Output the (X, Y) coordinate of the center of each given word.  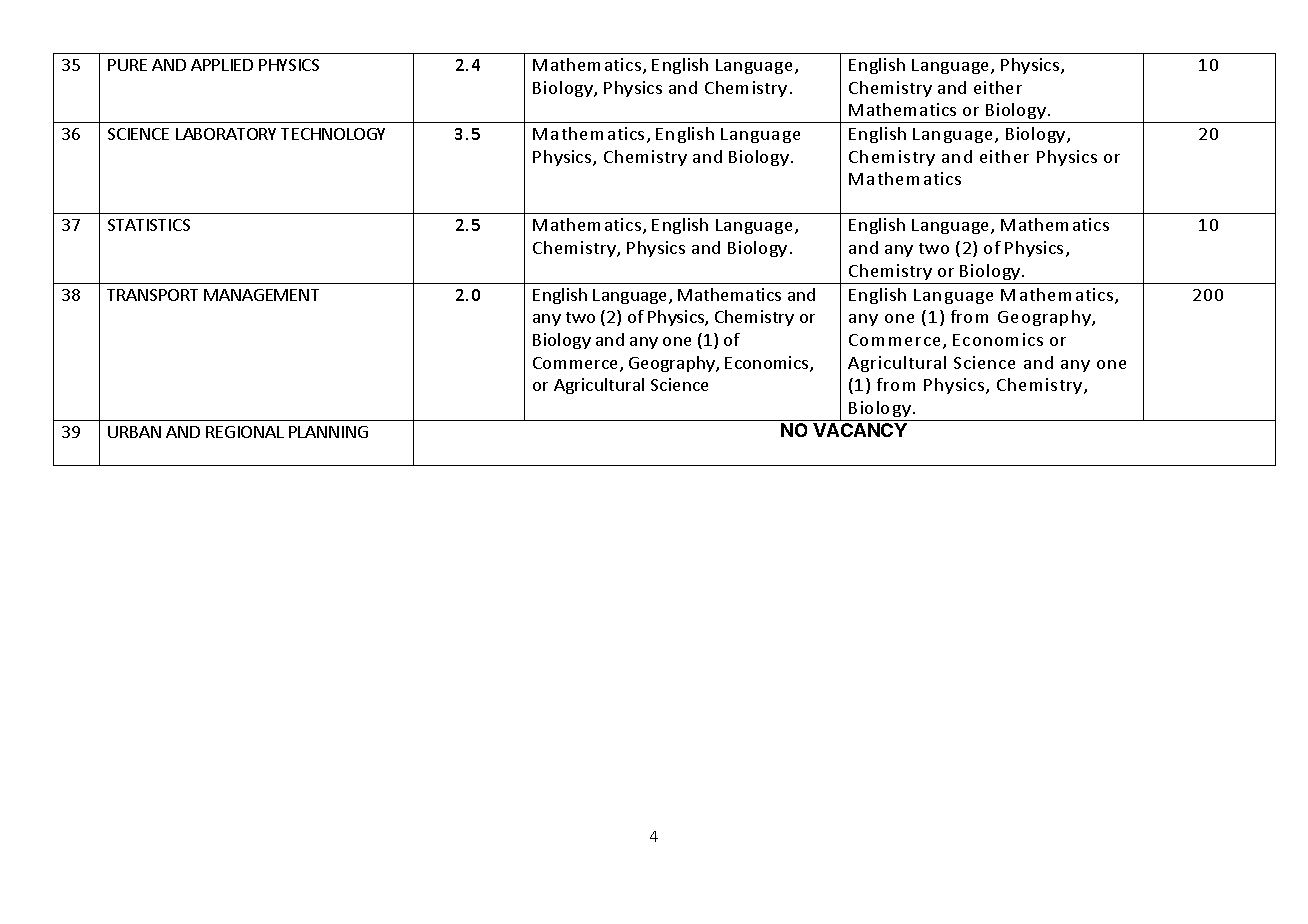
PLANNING (328, 432)
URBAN (134, 432)
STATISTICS (149, 225)
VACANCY (860, 430)
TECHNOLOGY (333, 134)
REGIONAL (245, 432)
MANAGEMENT (261, 295)
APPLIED (222, 65)
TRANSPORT (152, 295)
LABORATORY (226, 134)
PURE (127, 65)
